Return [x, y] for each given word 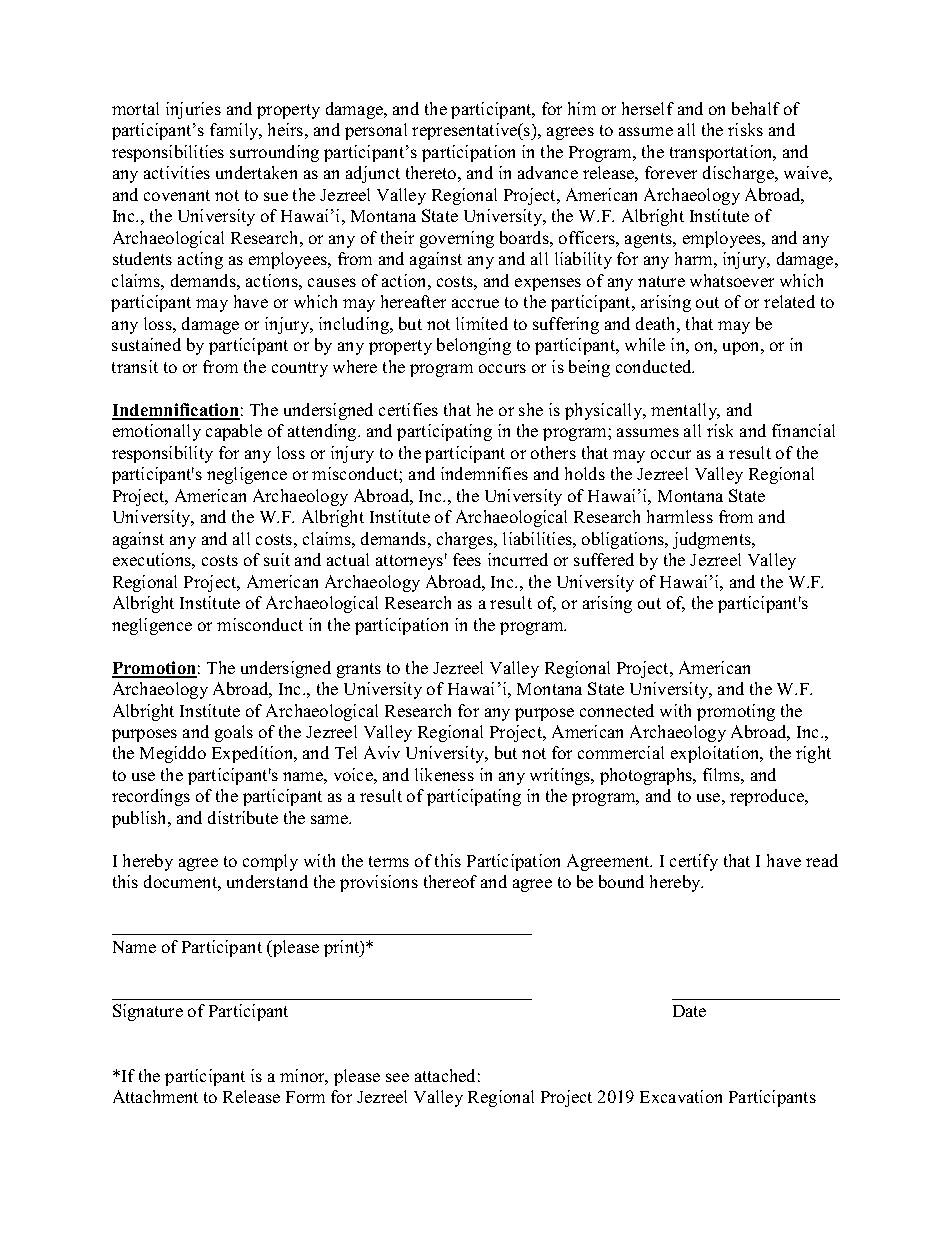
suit [277, 559]
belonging [474, 346]
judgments [713, 540]
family [235, 131]
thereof [450, 881]
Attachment [155, 1096]
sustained [146, 344]
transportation [722, 153]
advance [548, 172]
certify [694, 862]
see [397, 1077]
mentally [685, 411]
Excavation [681, 1096]
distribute [243, 817]
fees [467, 559]
